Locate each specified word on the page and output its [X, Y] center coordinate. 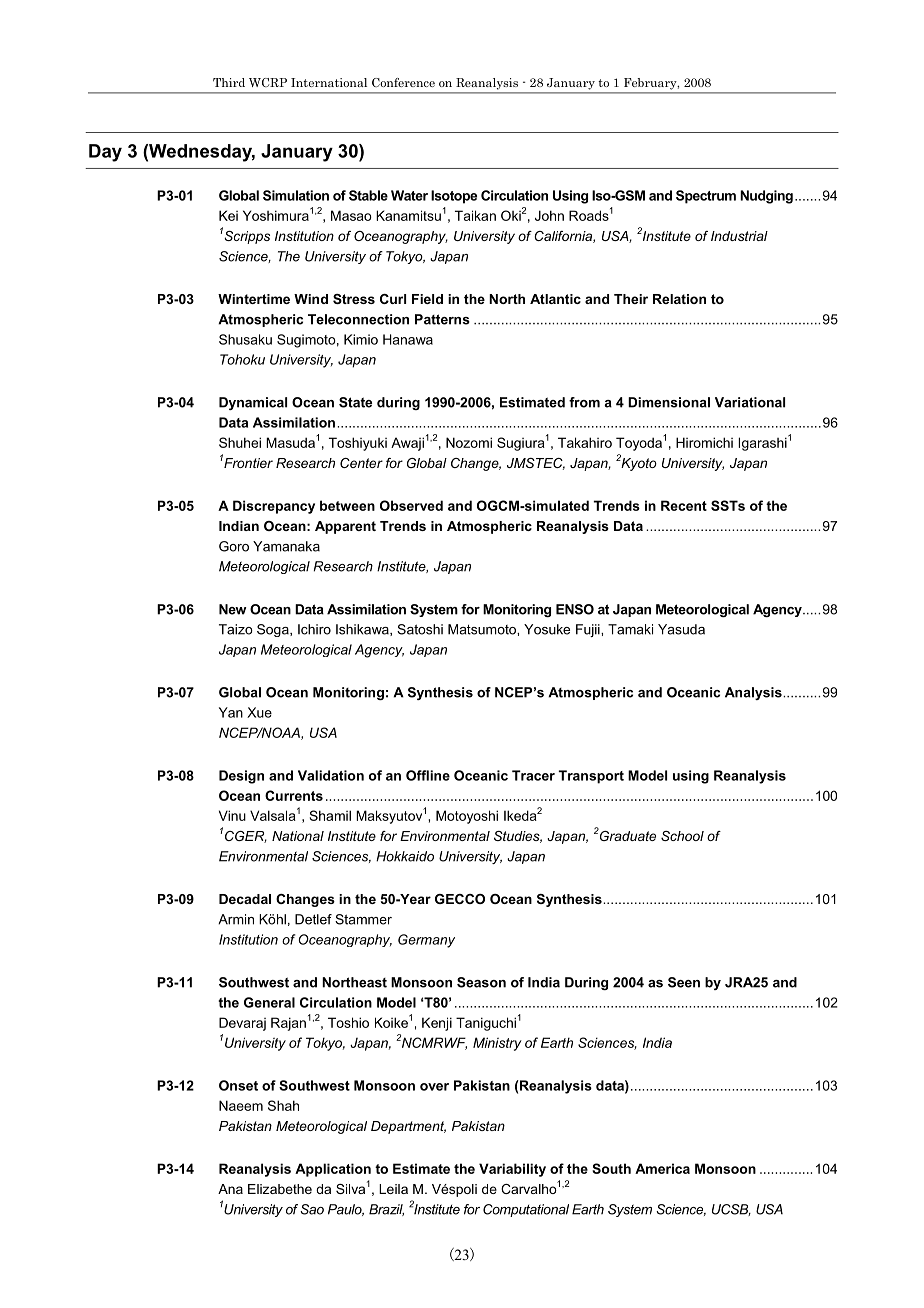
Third [229, 82]
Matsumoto [483, 629]
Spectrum [706, 197]
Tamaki [630, 629]
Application [333, 1170]
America [662, 1168]
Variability [512, 1170]
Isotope [454, 197]
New [233, 609]
